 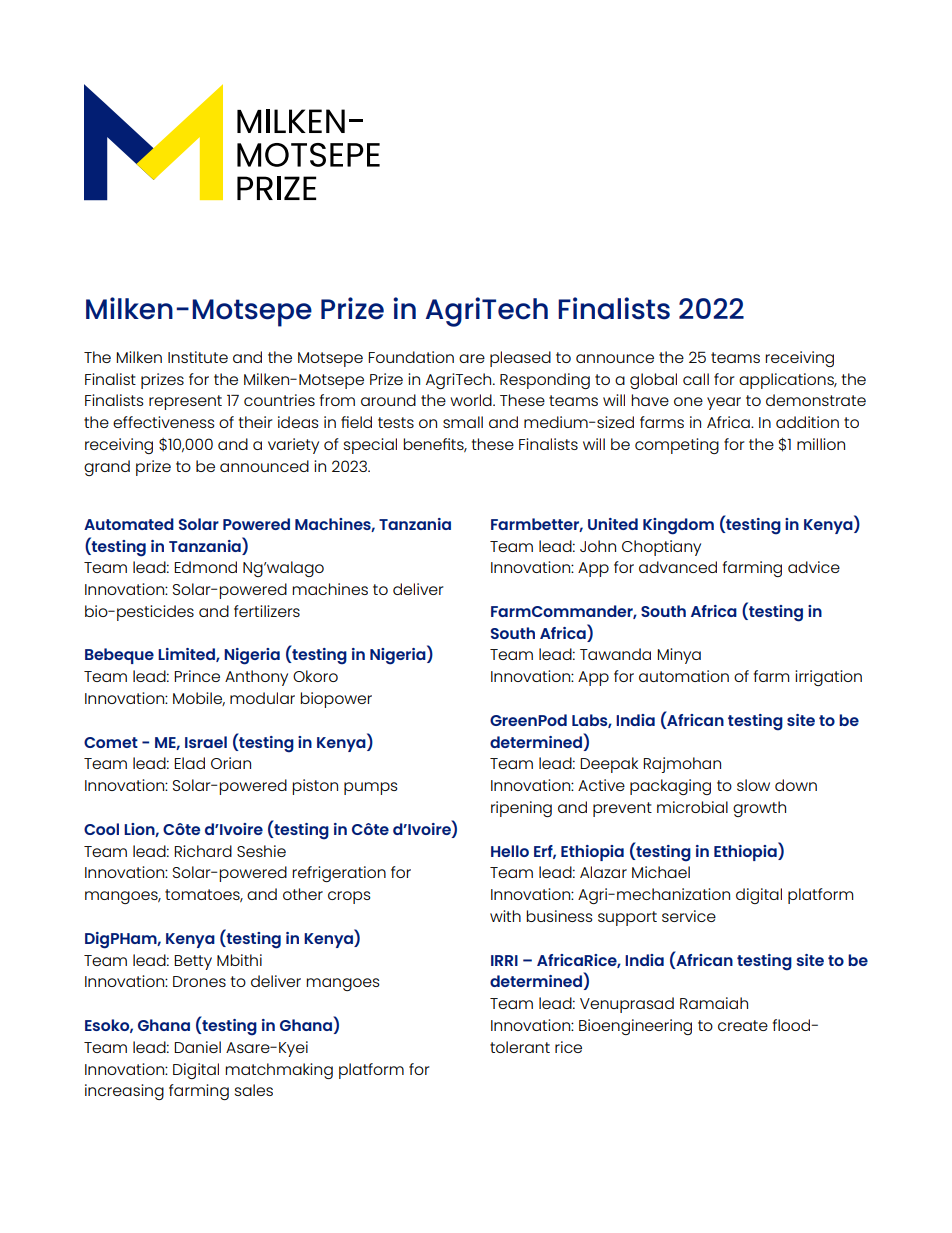 What do you see at coordinates (205, 567) in the page?
I see `Edmond` at bounding box center [205, 567].
